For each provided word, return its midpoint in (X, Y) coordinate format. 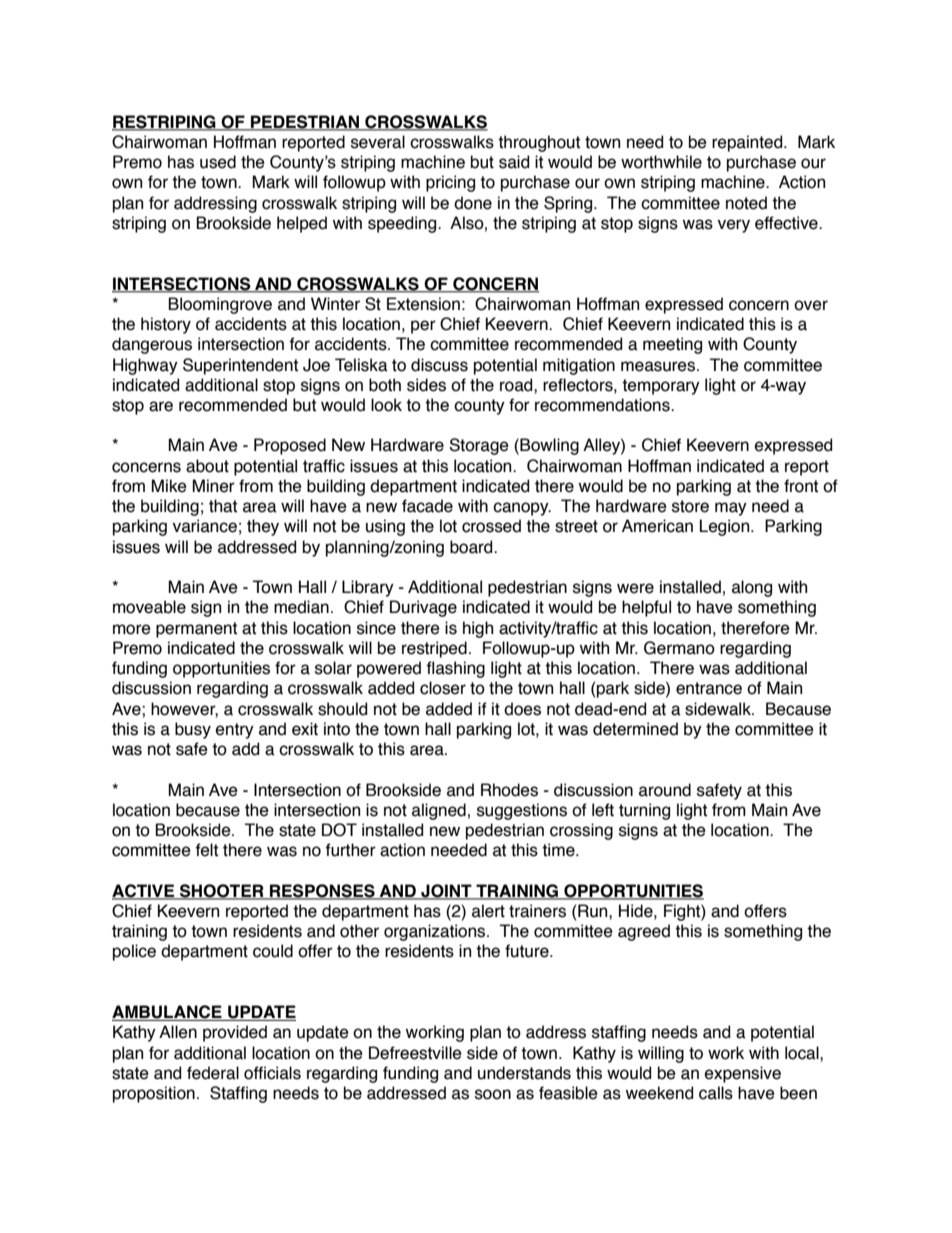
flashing (455, 669)
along (752, 588)
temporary (661, 387)
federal (213, 1073)
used (218, 162)
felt (206, 850)
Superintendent (240, 366)
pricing (450, 183)
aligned (439, 811)
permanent (196, 630)
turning (644, 811)
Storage (479, 446)
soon (493, 1094)
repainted (748, 143)
